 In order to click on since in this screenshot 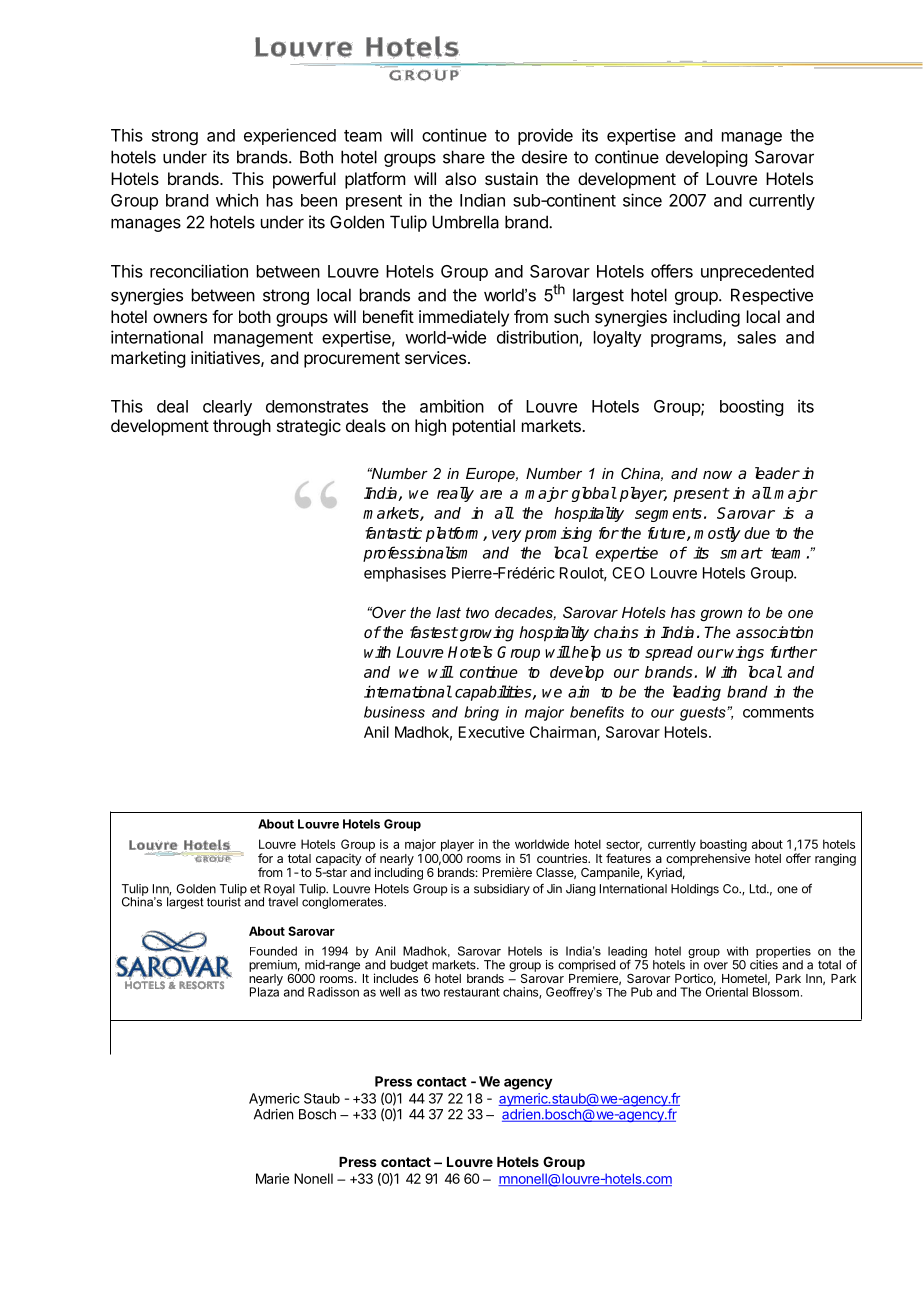, I will do `click(642, 200)`.
